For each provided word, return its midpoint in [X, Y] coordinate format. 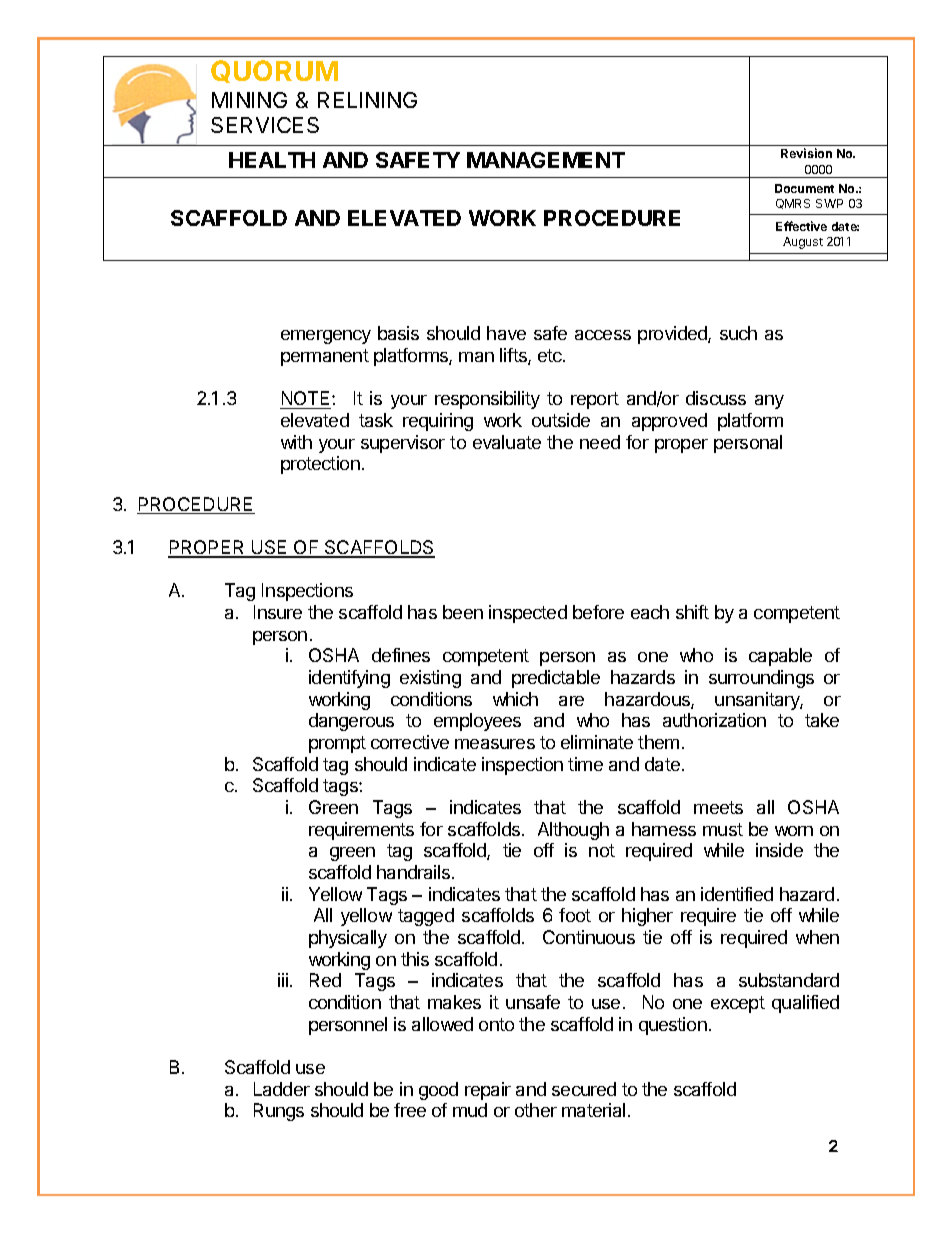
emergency [326, 337]
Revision [806, 153]
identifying [349, 679]
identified [737, 894]
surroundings [761, 679]
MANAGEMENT [546, 160]
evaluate [507, 442]
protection [320, 465]
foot [575, 915]
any [769, 402]
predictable [556, 679]
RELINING [367, 100]
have [506, 333]
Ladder [282, 1089]
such [738, 333]
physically [348, 939]
